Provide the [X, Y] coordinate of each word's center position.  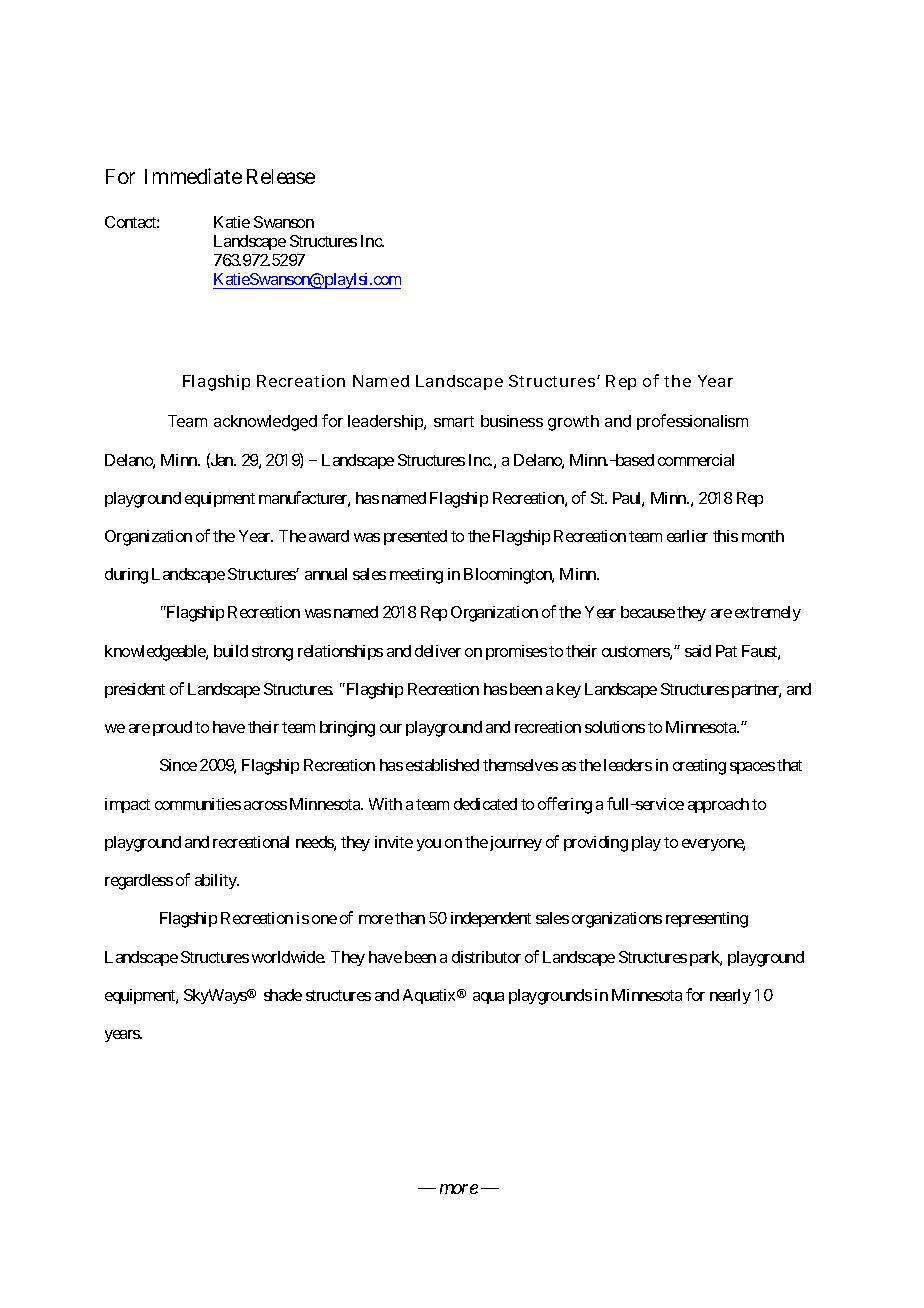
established [442, 765]
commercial [696, 460]
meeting [416, 576]
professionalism [692, 422]
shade [283, 995]
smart [454, 421]
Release [281, 176]
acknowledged [265, 423]
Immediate [193, 176]
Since [178, 765]
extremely [768, 613]
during [126, 576]
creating [699, 767]
